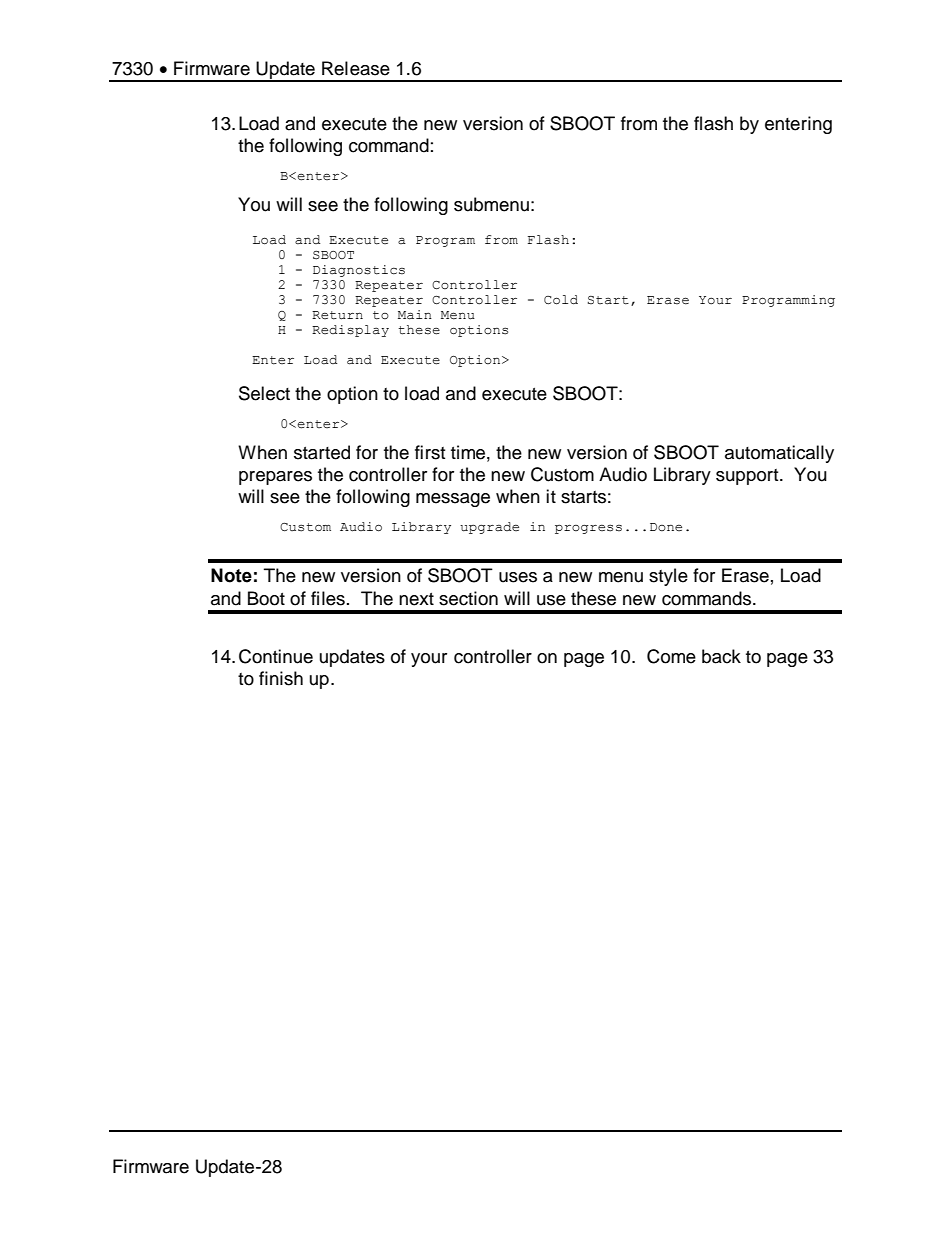 This screenshot has width=952, height=1233. Describe the element at coordinates (359, 271) in the screenshot. I see `Diagnostics` at that location.
